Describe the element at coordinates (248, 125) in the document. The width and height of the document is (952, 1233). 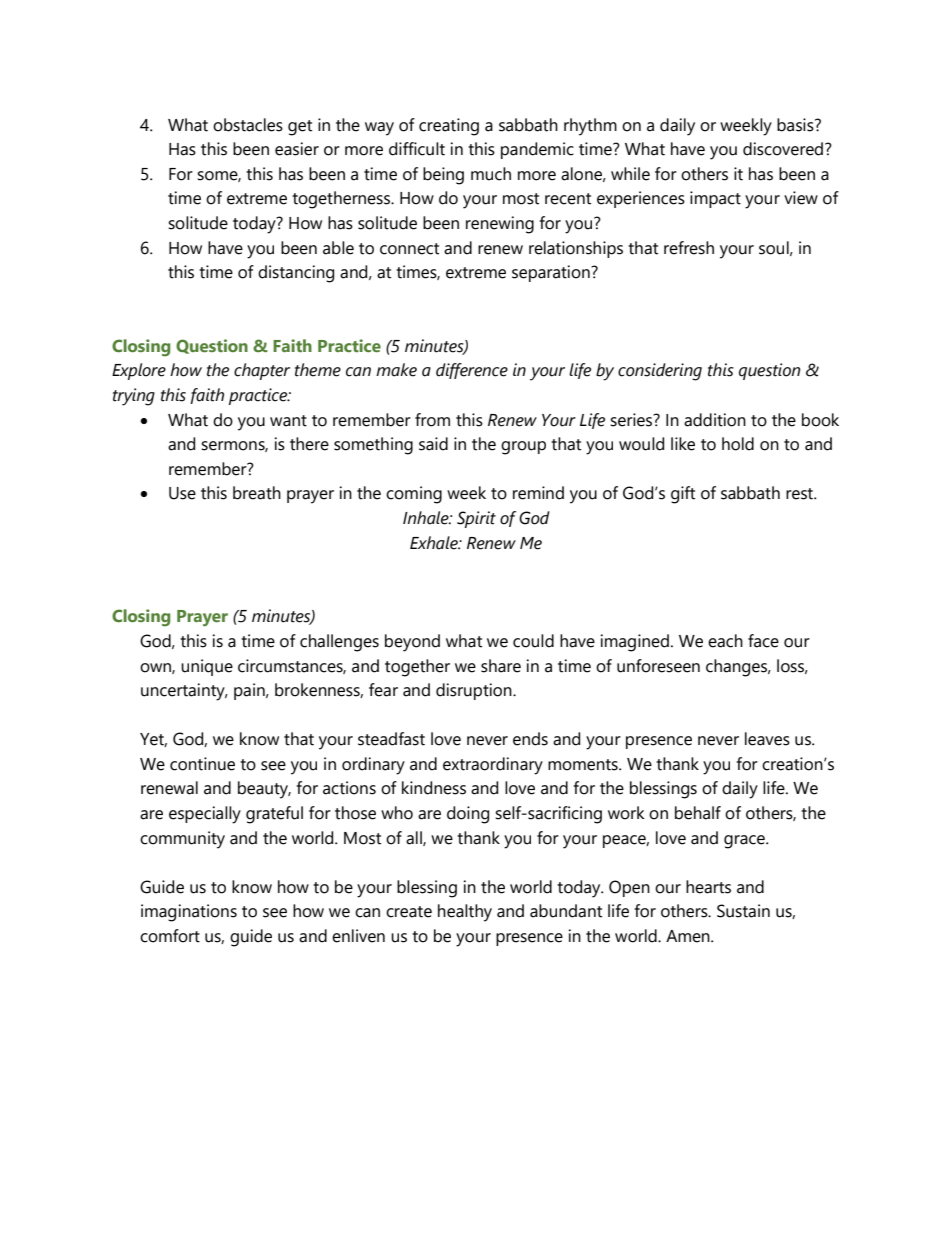
I see `obstacles` at that location.
